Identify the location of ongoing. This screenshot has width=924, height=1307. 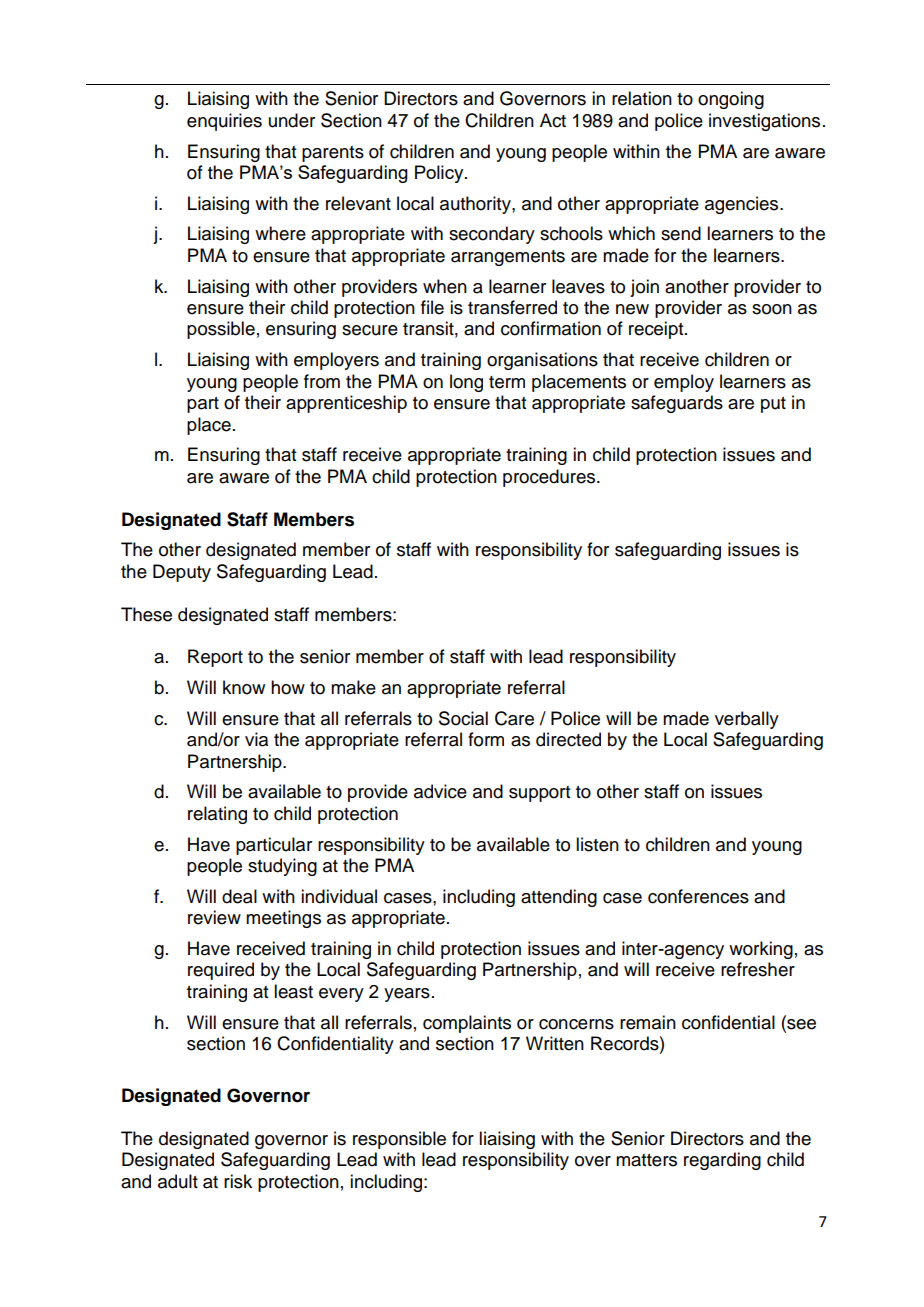
(731, 100).
